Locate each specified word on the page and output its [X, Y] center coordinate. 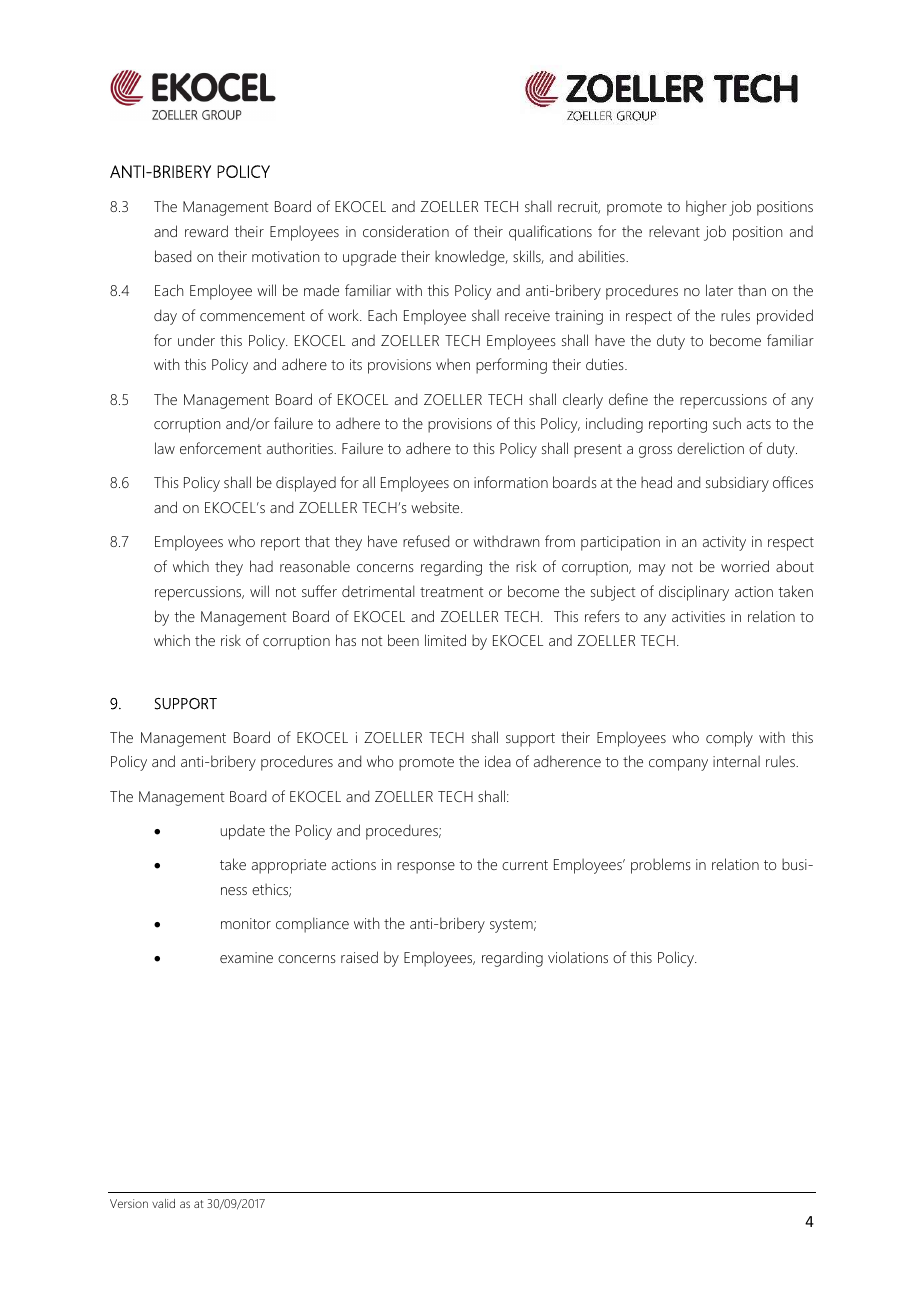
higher [706, 208]
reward [206, 231]
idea [498, 761]
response [426, 868]
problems [661, 866]
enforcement [220, 448]
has [346, 640]
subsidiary [737, 484]
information [511, 482]
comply [729, 739]
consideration [406, 231]
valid [163, 1203]
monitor [246, 923]
